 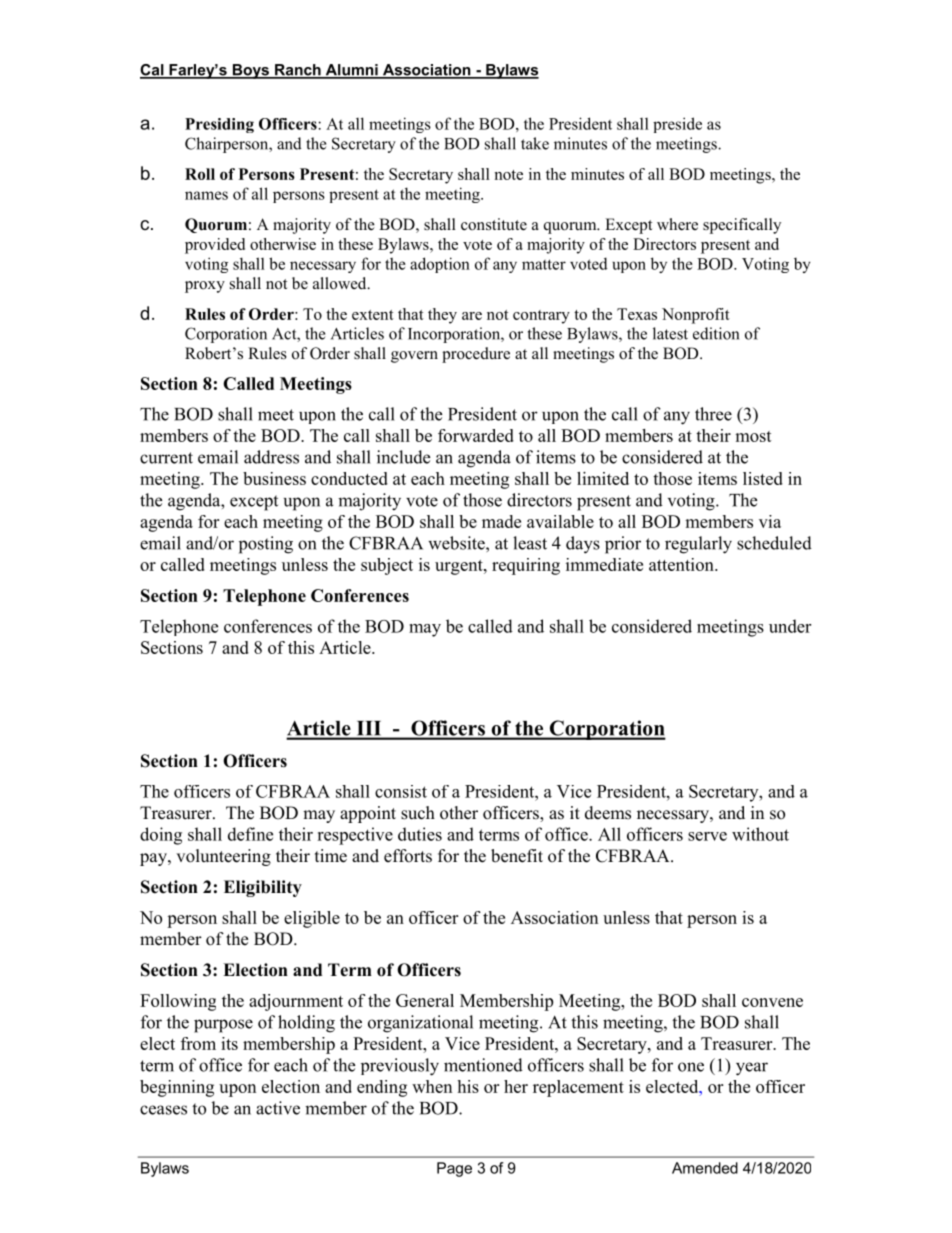 What do you see at coordinates (205, 287) in the screenshot?
I see `proxy` at bounding box center [205, 287].
